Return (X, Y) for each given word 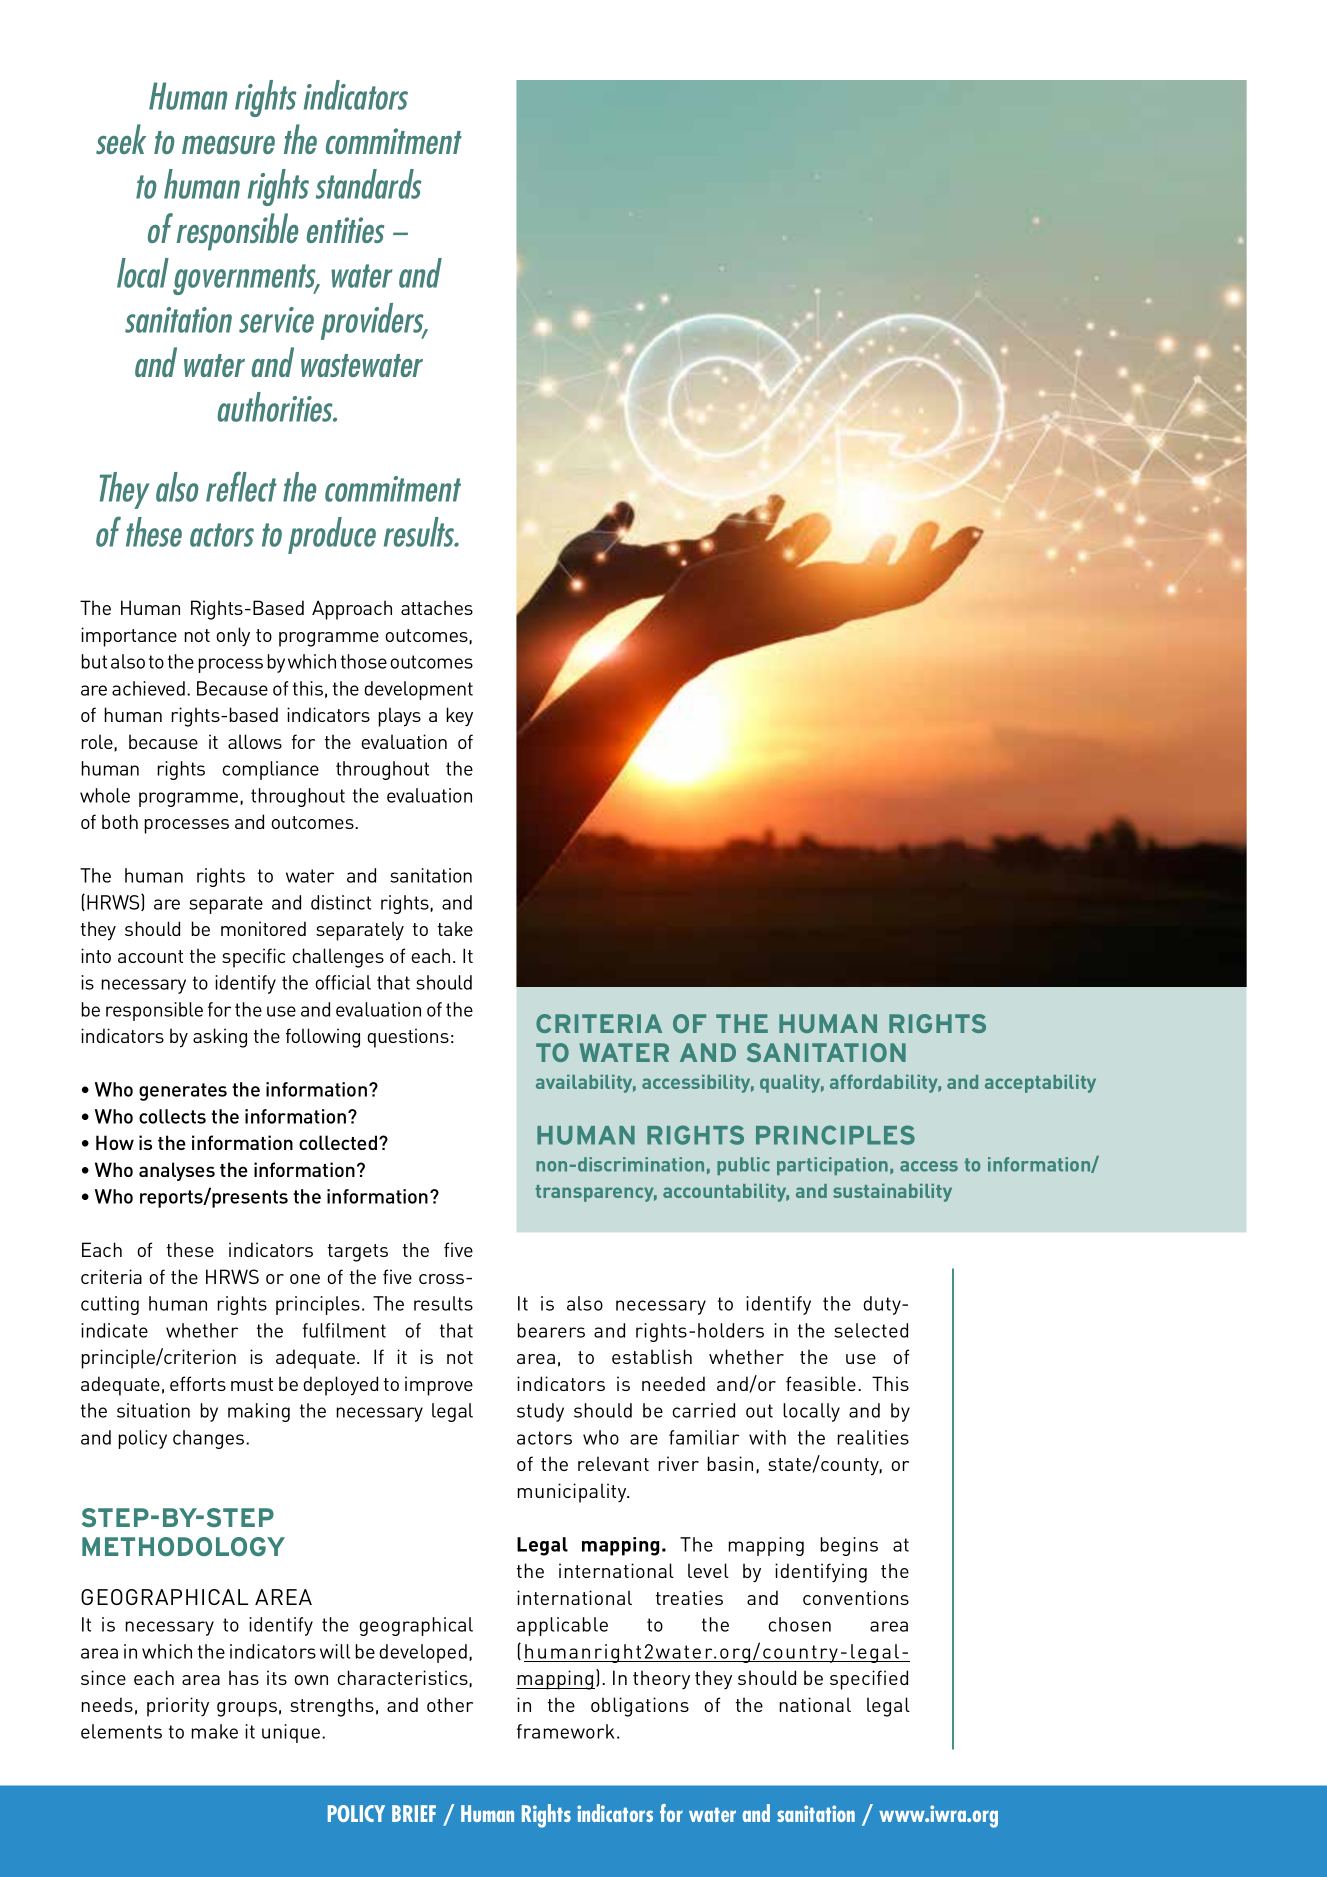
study (540, 1412)
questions (408, 1038)
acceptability (1040, 1084)
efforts (198, 1383)
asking (220, 1038)
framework (566, 1731)
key (459, 716)
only (233, 636)
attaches (437, 607)
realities (873, 1437)
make (214, 1731)
